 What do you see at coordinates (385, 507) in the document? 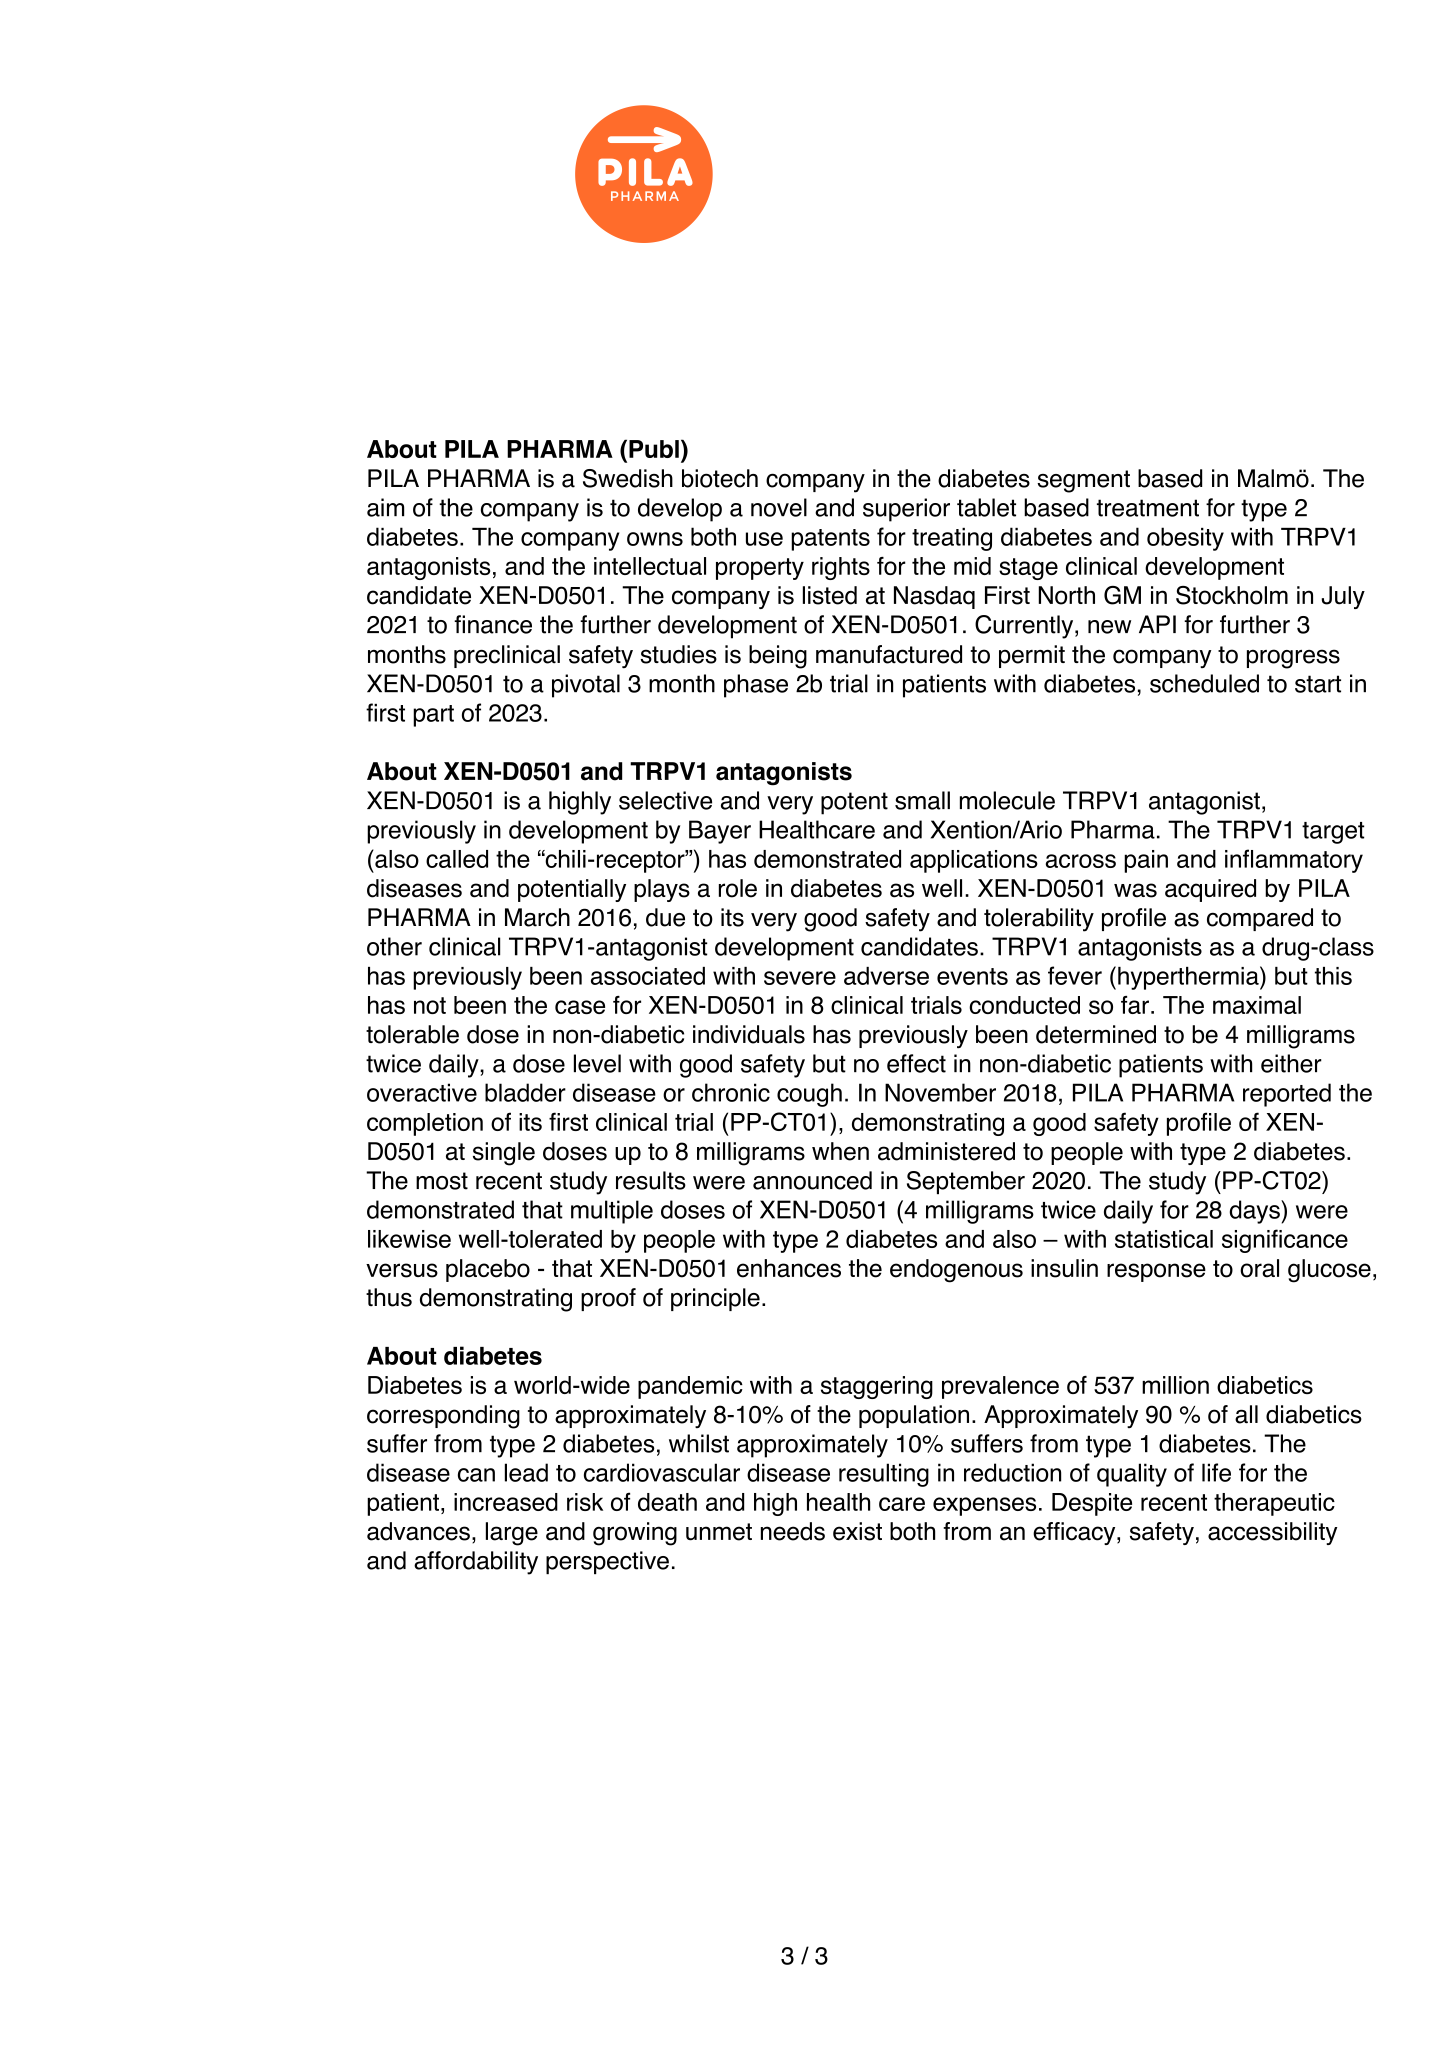
I see `aim` at bounding box center [385, 507].
